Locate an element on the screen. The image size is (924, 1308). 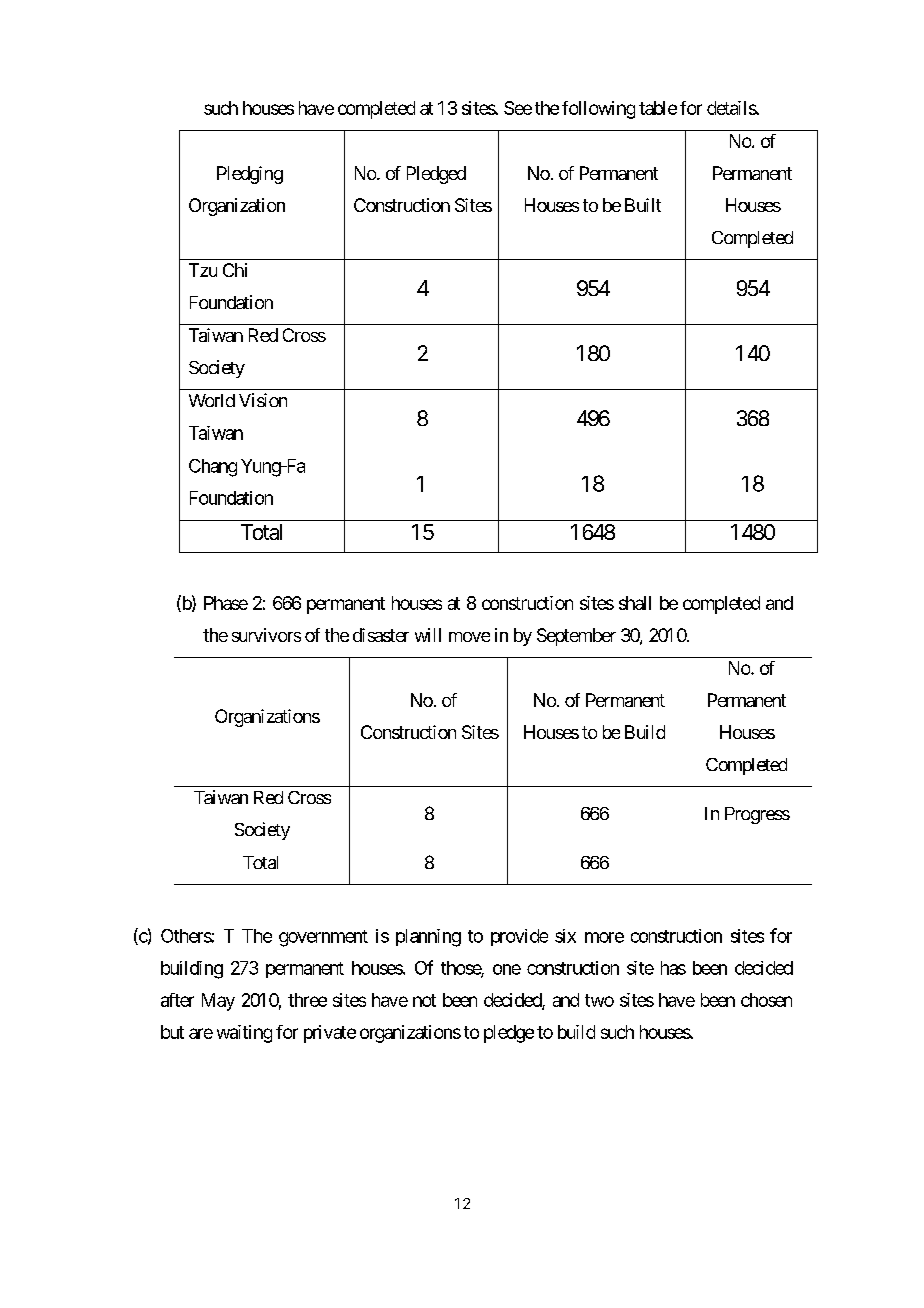
Progress is located at coordinates (757, 815).
